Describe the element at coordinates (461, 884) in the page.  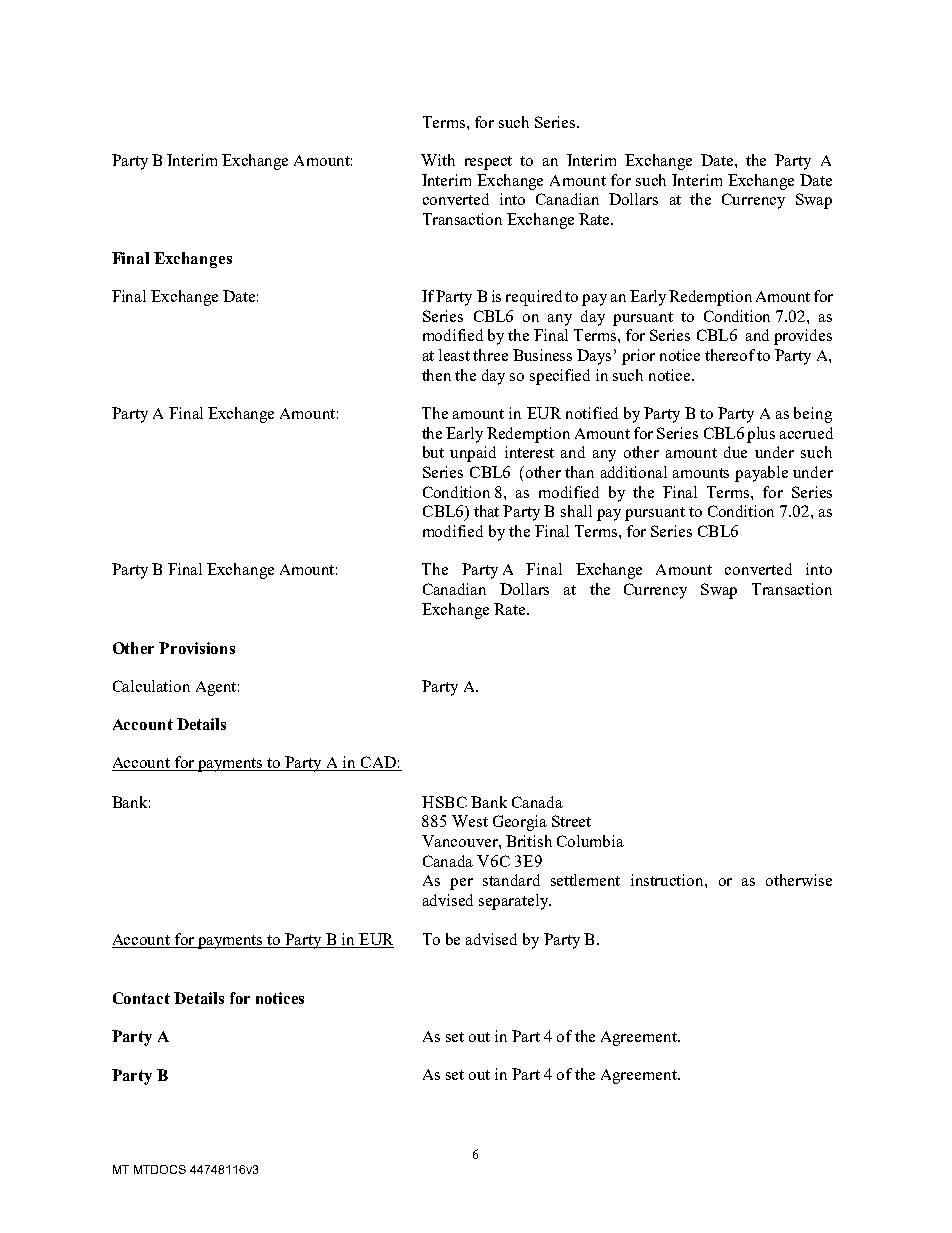
I see `per` at that location.
